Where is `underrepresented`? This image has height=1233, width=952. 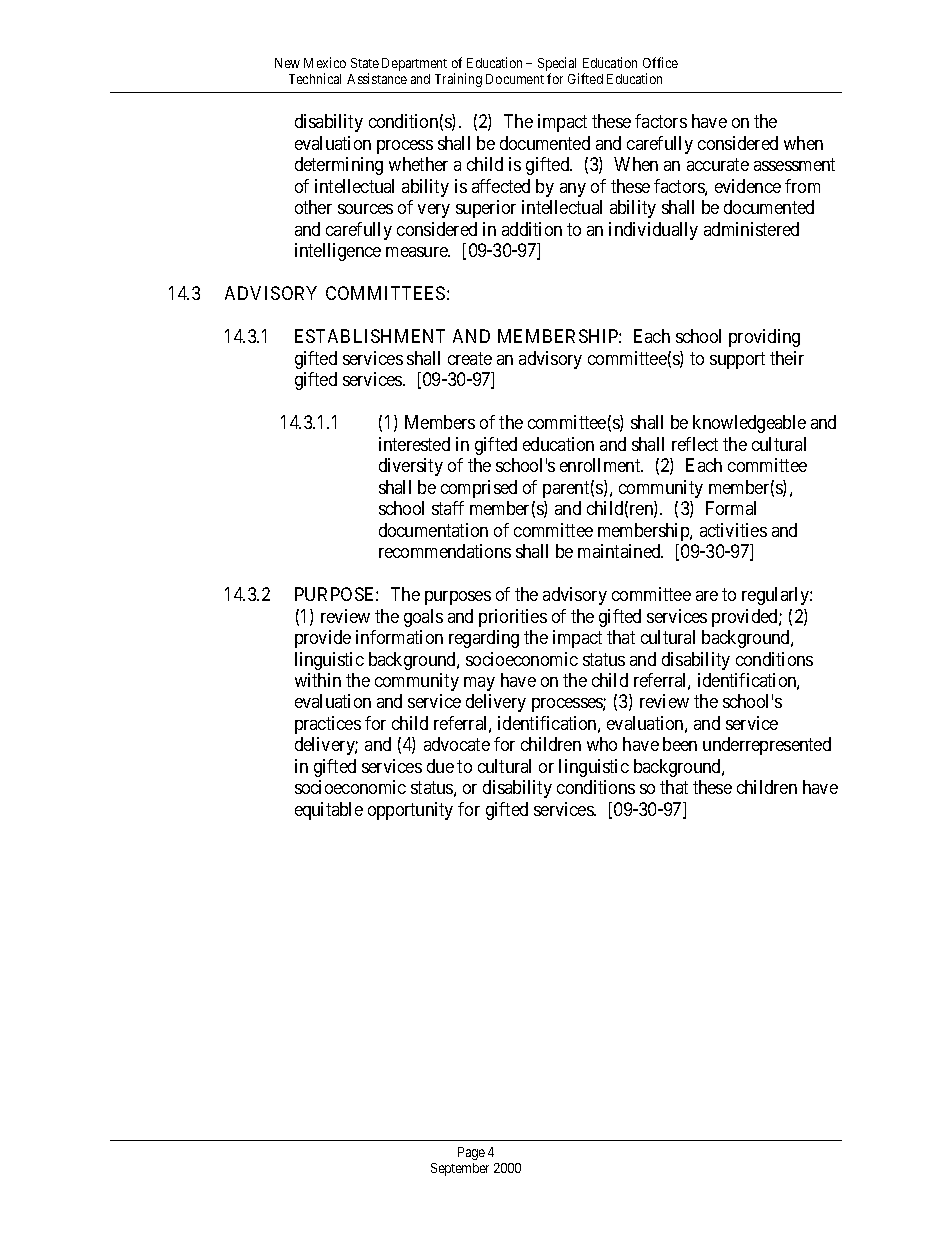 underrepresented is located at coordinates (767, 746).
